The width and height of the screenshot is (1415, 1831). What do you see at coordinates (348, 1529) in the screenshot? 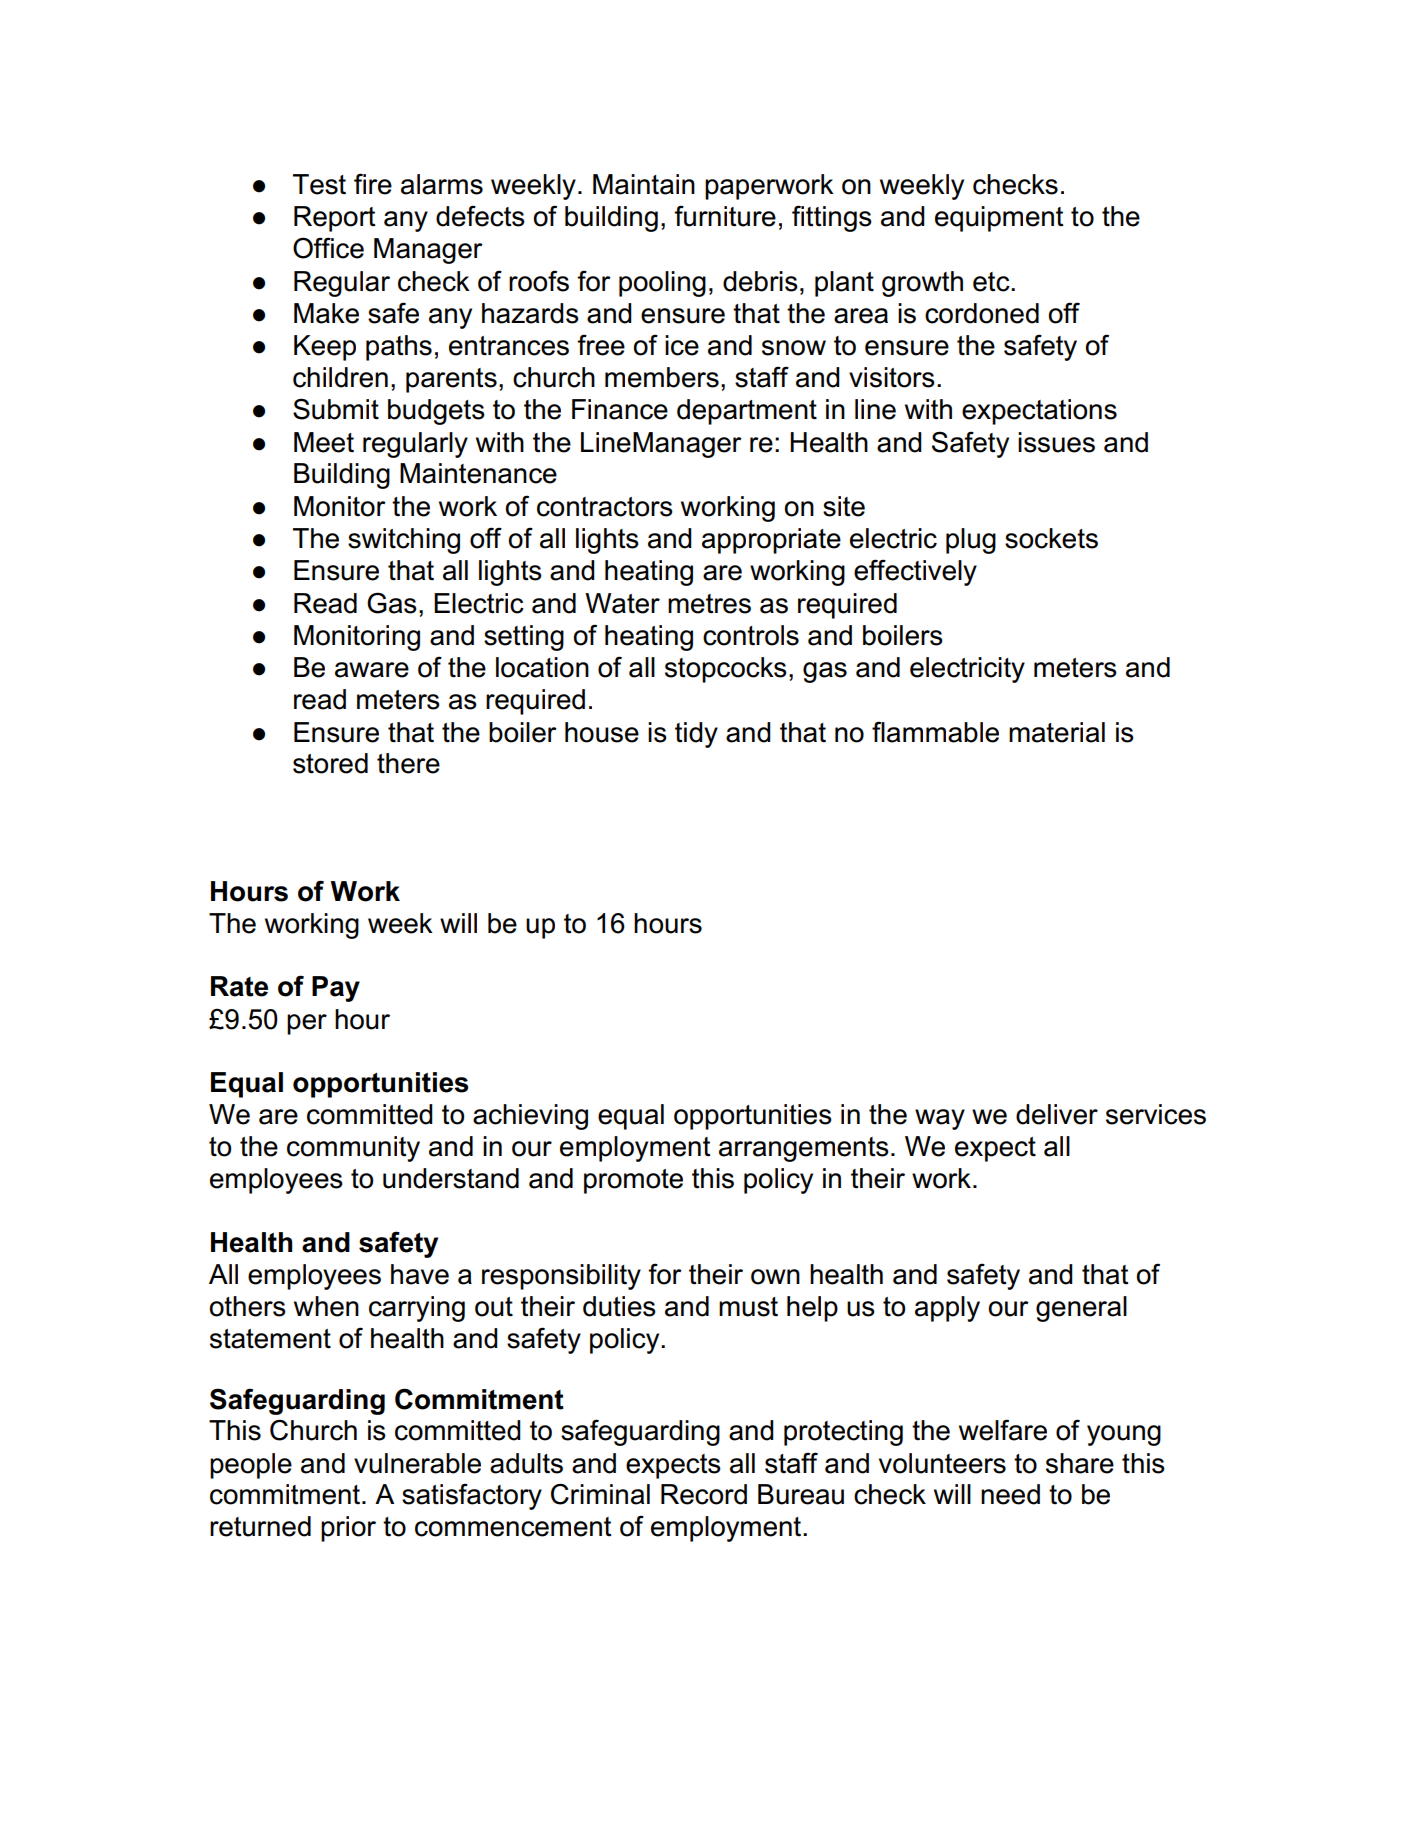
I see `prior` at bounding box center [348, 1529].
